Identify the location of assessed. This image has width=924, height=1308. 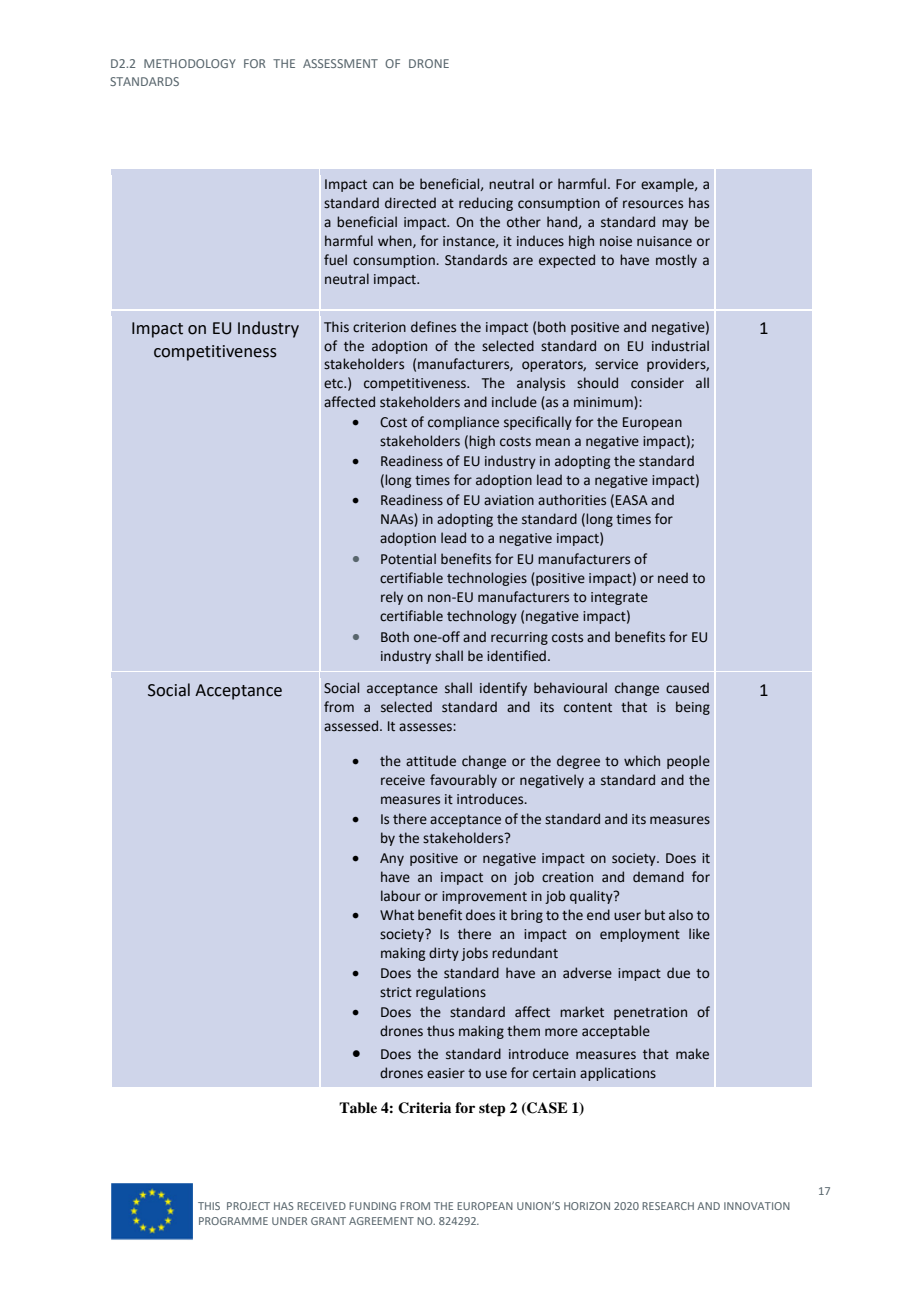
(352, 726).
